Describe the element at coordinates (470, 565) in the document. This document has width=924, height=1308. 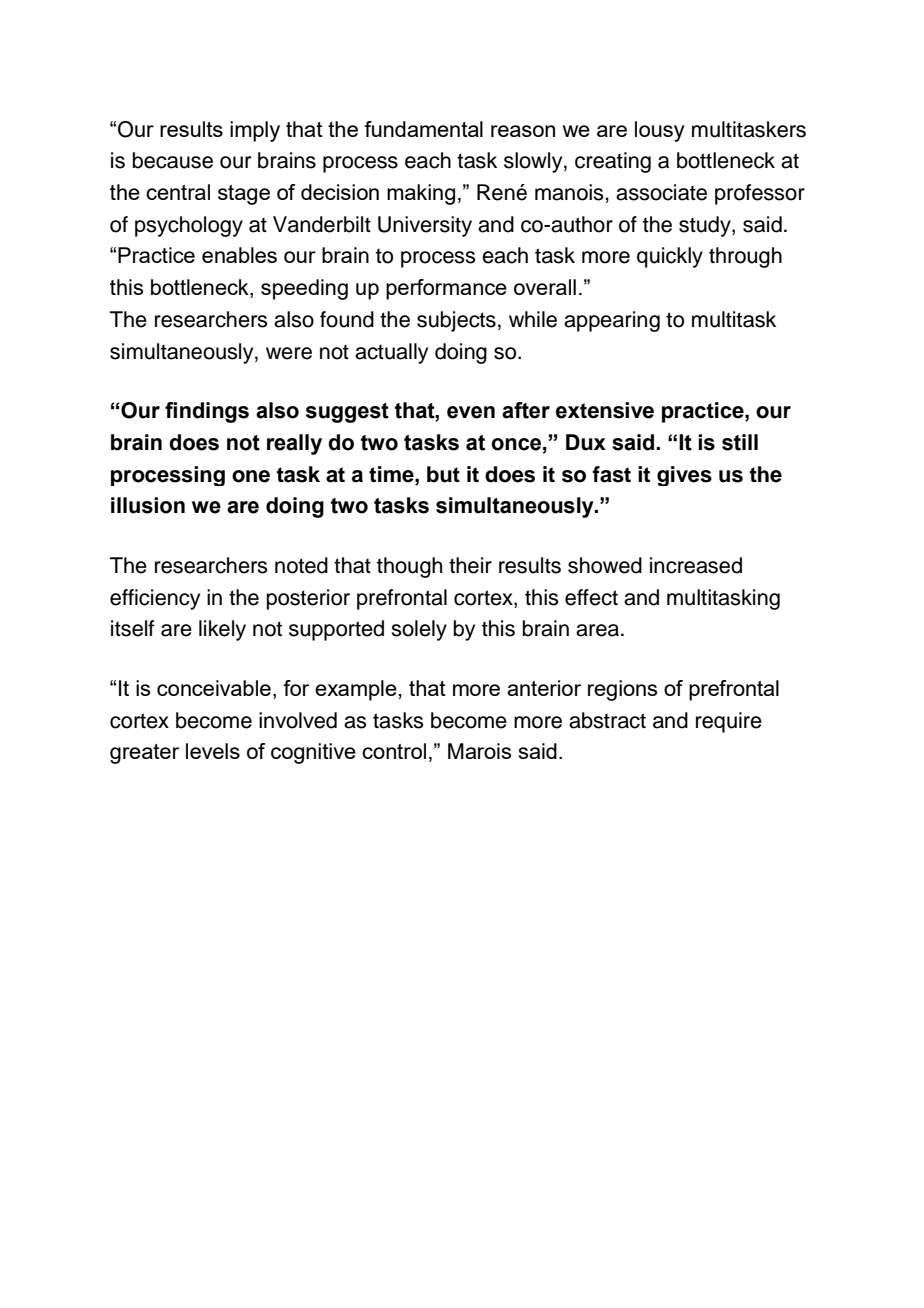
I see `their` at that location.
